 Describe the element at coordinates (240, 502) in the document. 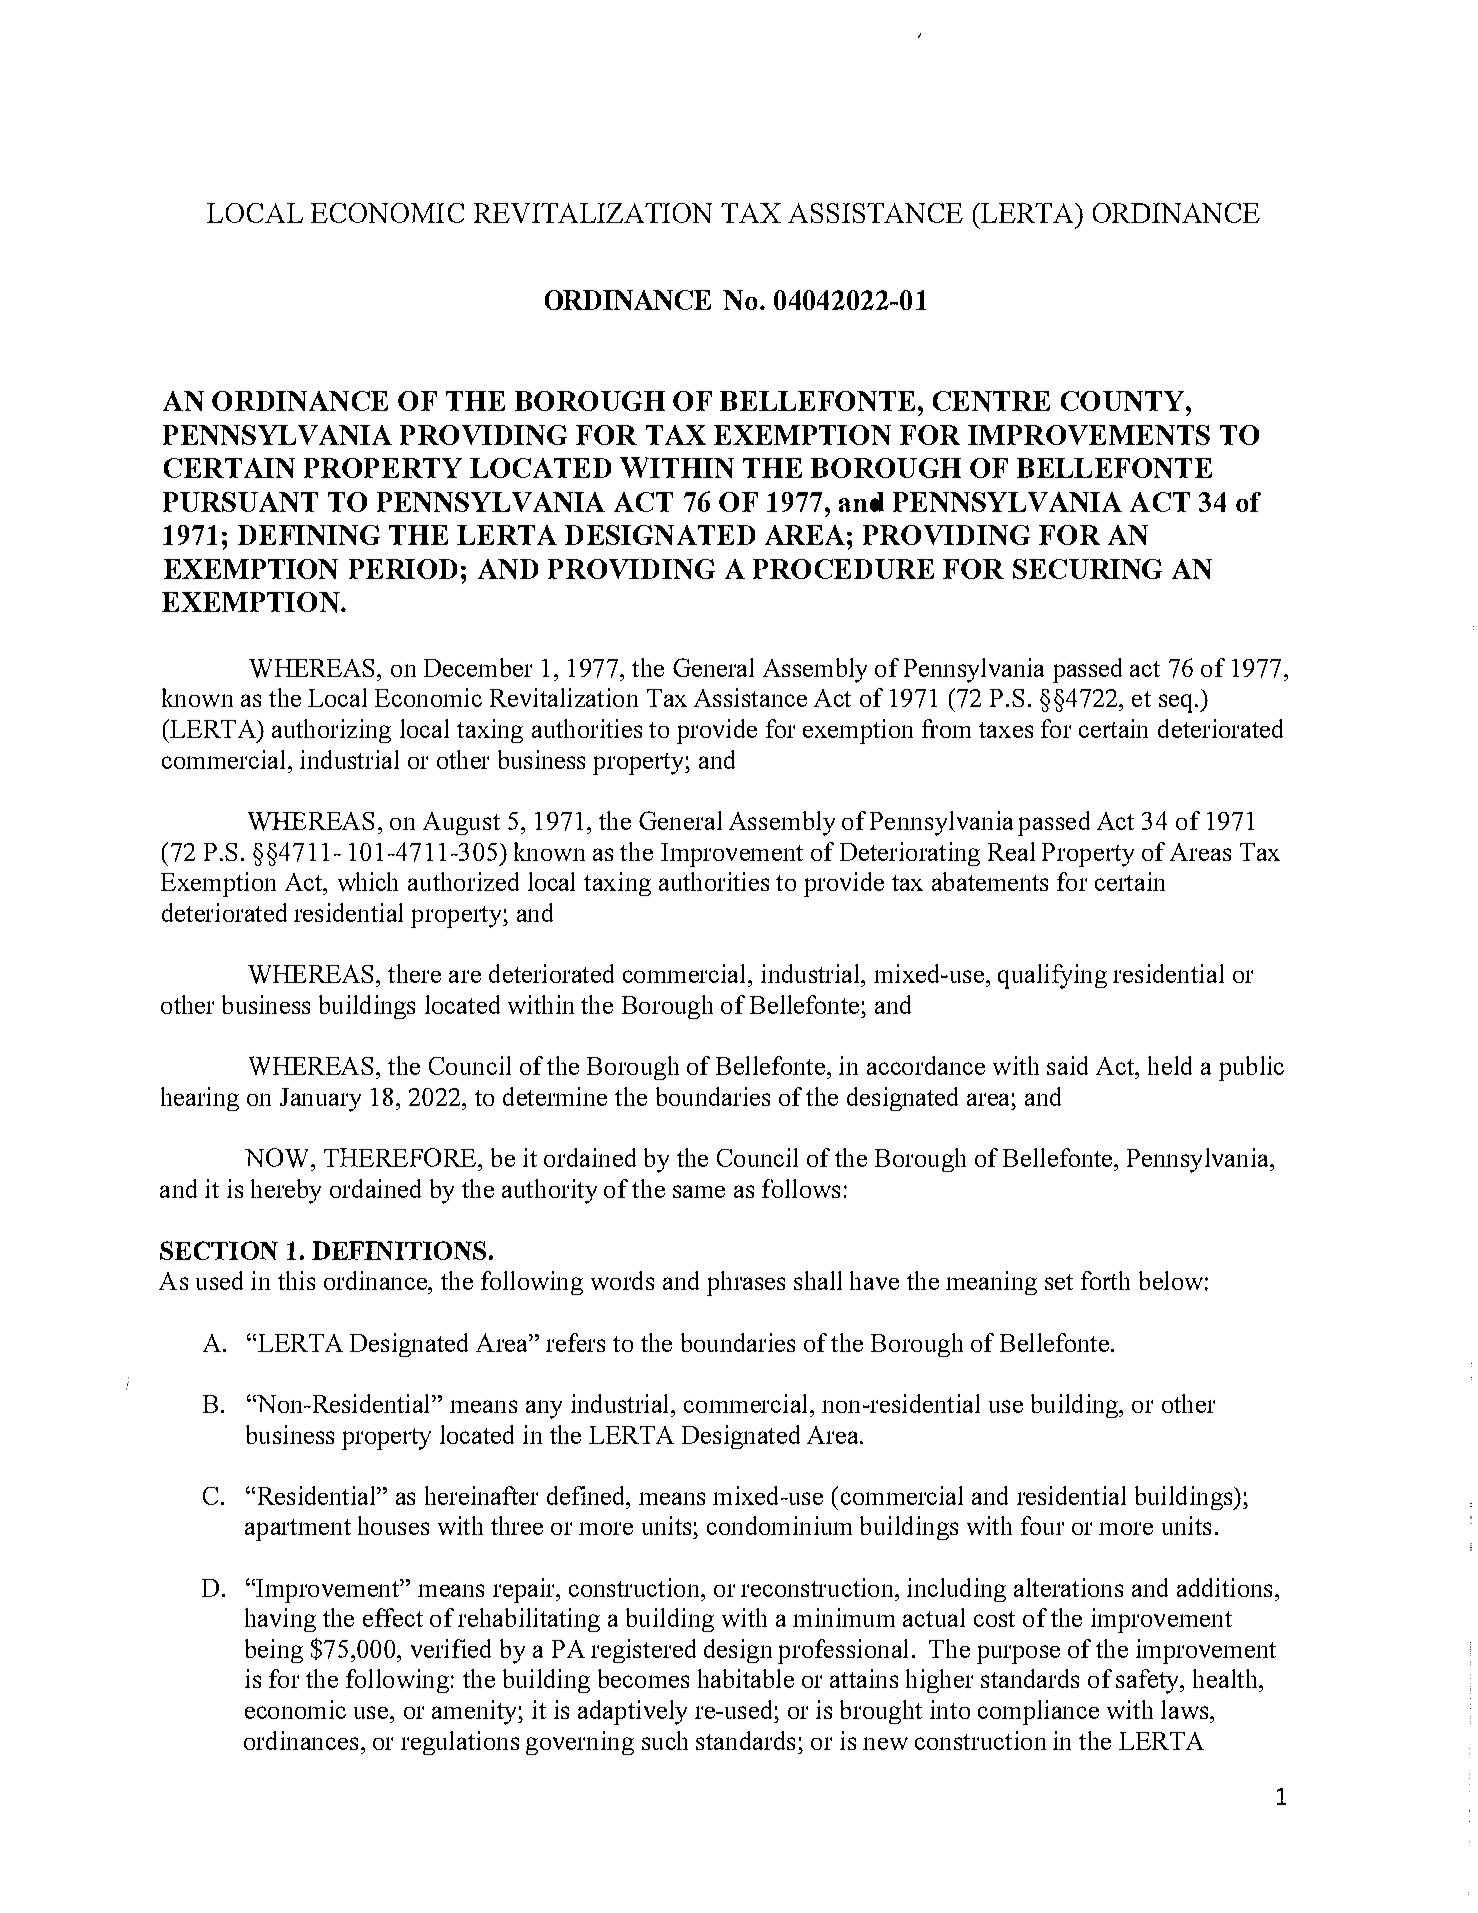

I see `PURSUANT` at that location.
